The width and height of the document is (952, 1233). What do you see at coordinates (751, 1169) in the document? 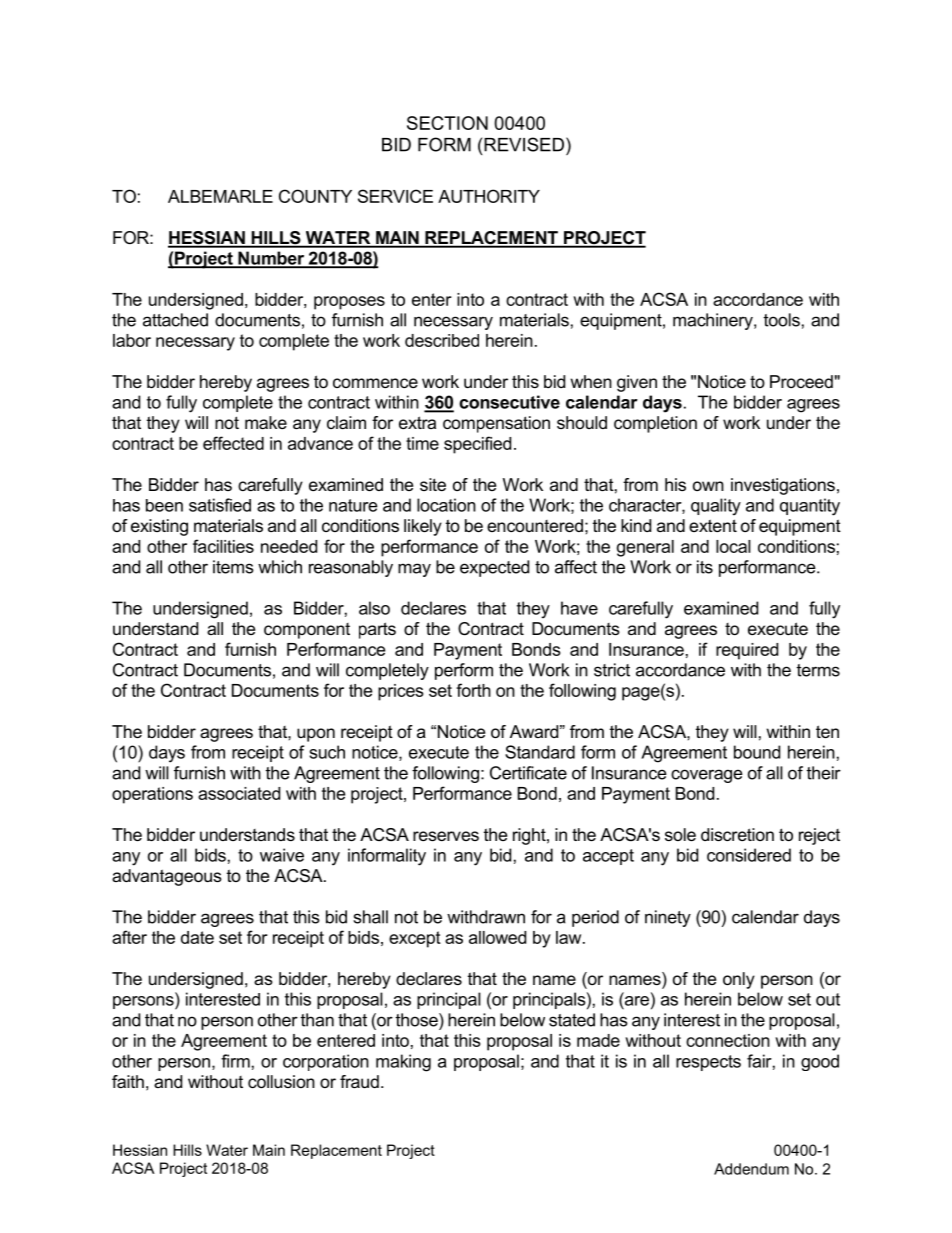
I see `Addendum` at bounding box center [751, 1169].
